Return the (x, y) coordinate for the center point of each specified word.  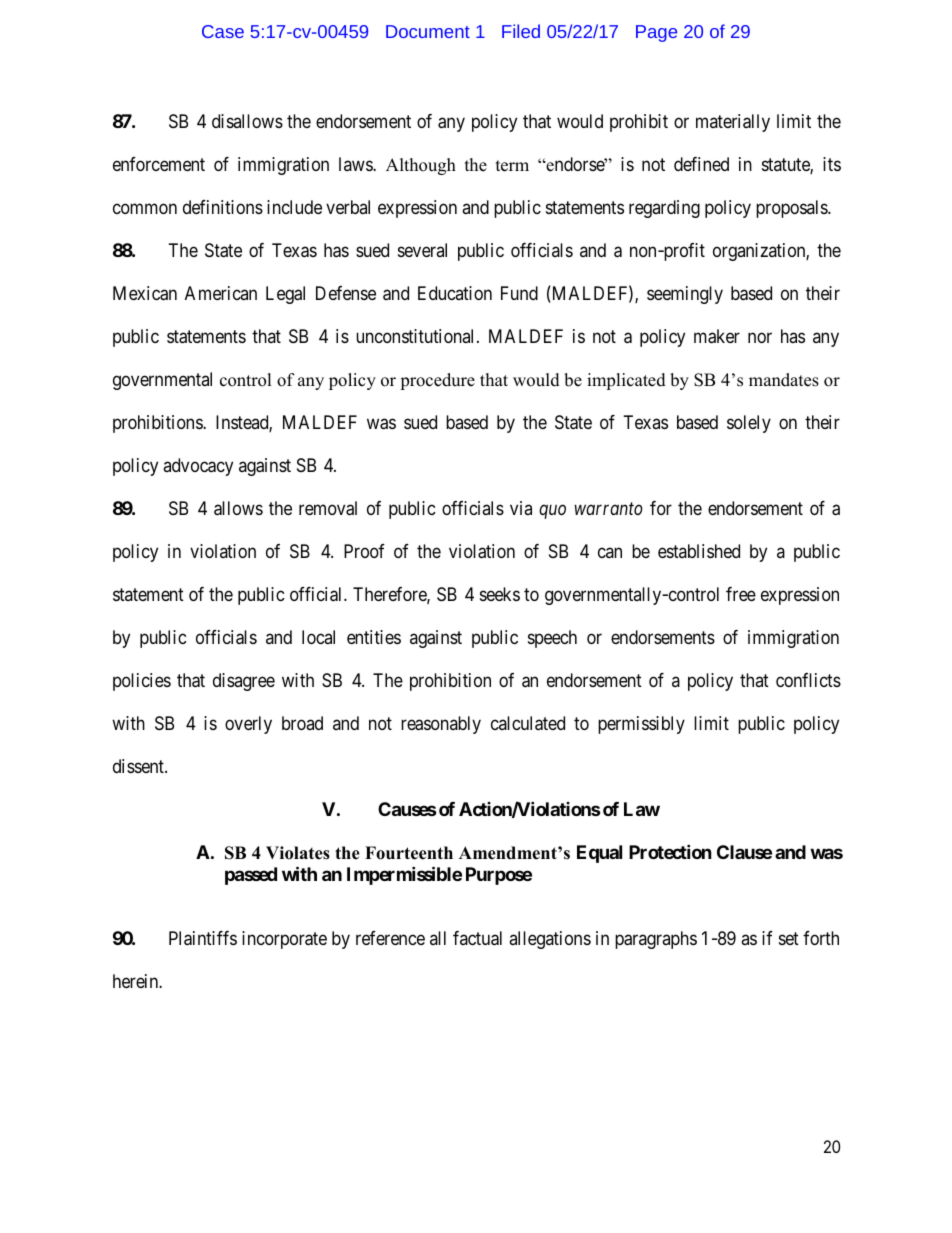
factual (477, 938)
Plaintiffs (203, 938)
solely (749, 424)
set (789, 938)
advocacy (198, 467)
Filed (521, 31)
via (521, 508)
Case (223, 31)
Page (656, 33)
